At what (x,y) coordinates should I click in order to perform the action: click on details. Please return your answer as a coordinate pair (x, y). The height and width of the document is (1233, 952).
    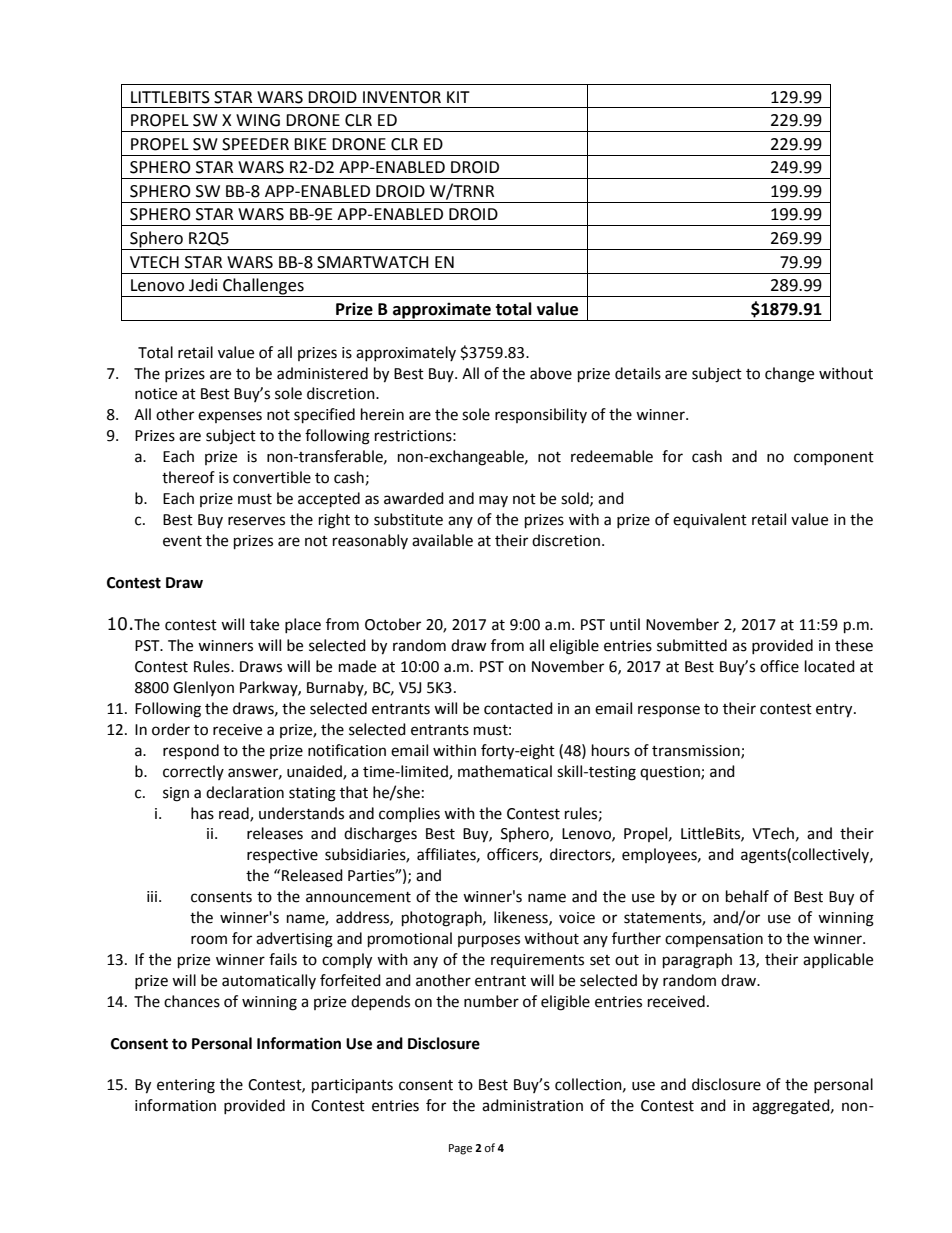
    Looking at the image, I should click on (638, 373).
